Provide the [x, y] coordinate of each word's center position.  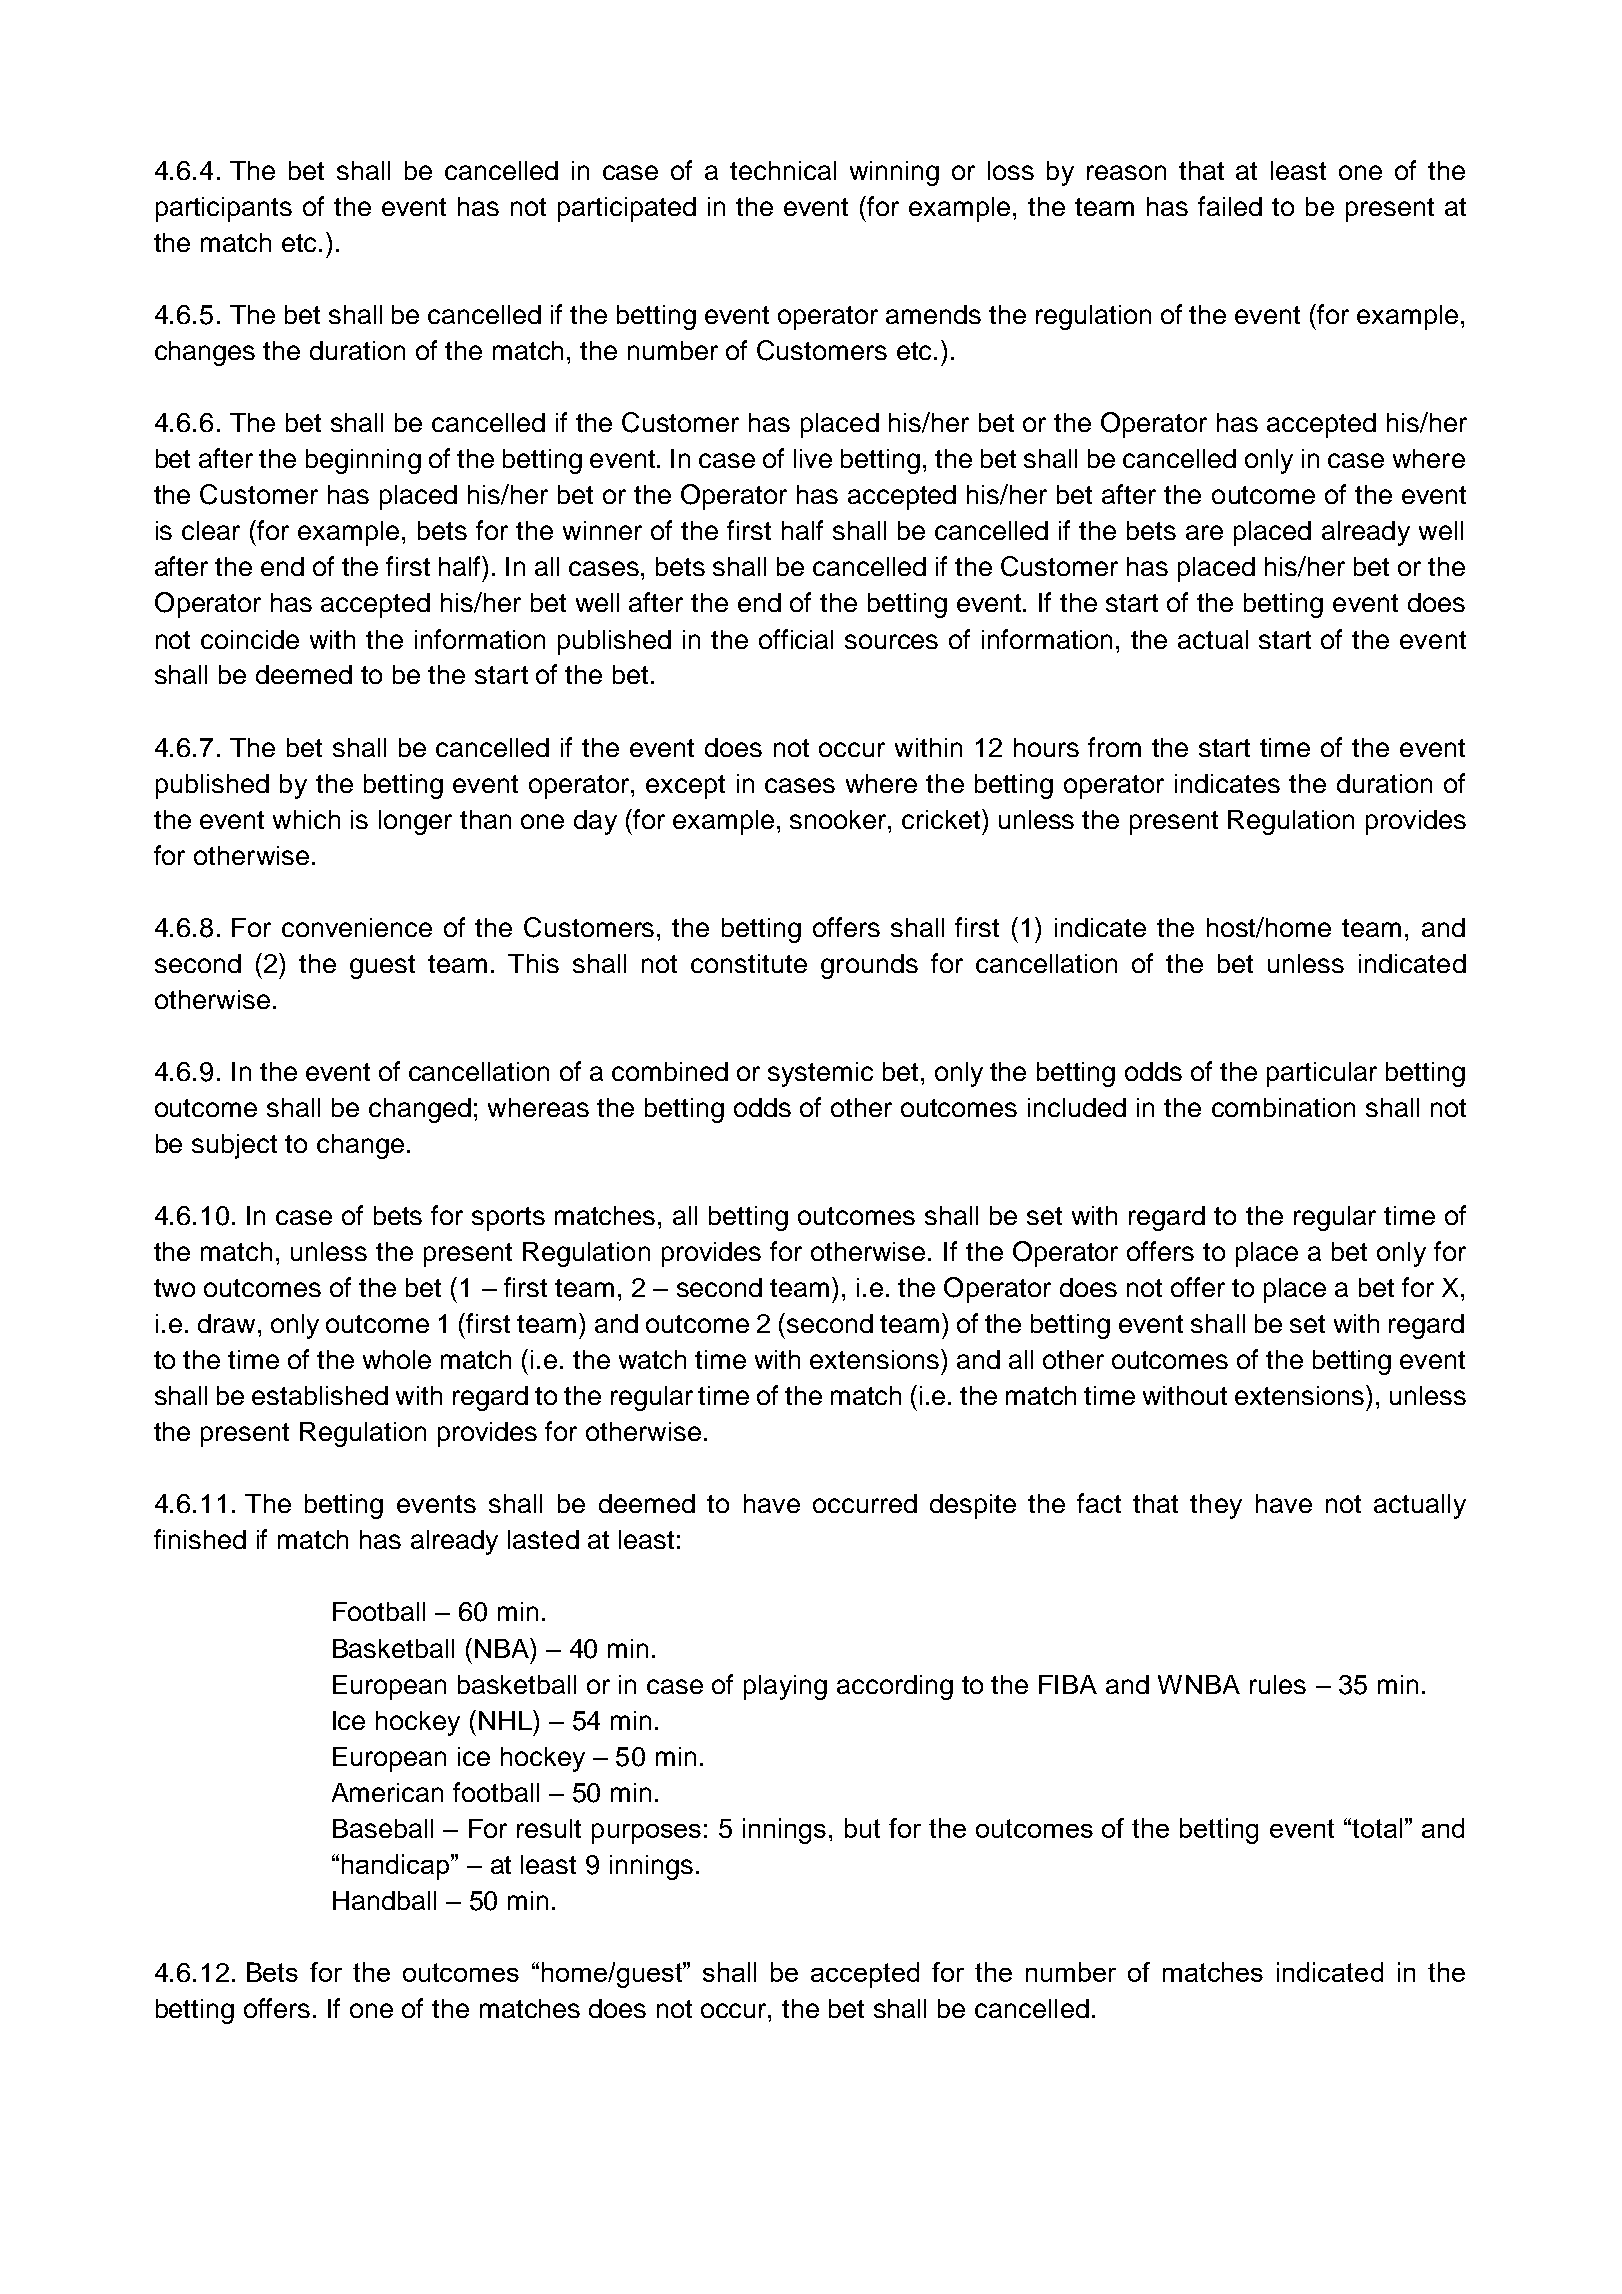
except [685, 787]
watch [652, 1359]
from [1114, 747]
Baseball [383, 1828]
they [1216, 1506]
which [306, 819]
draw [226, 1323]
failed [1230, 206]
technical [783, 170]
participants [224, 209]
